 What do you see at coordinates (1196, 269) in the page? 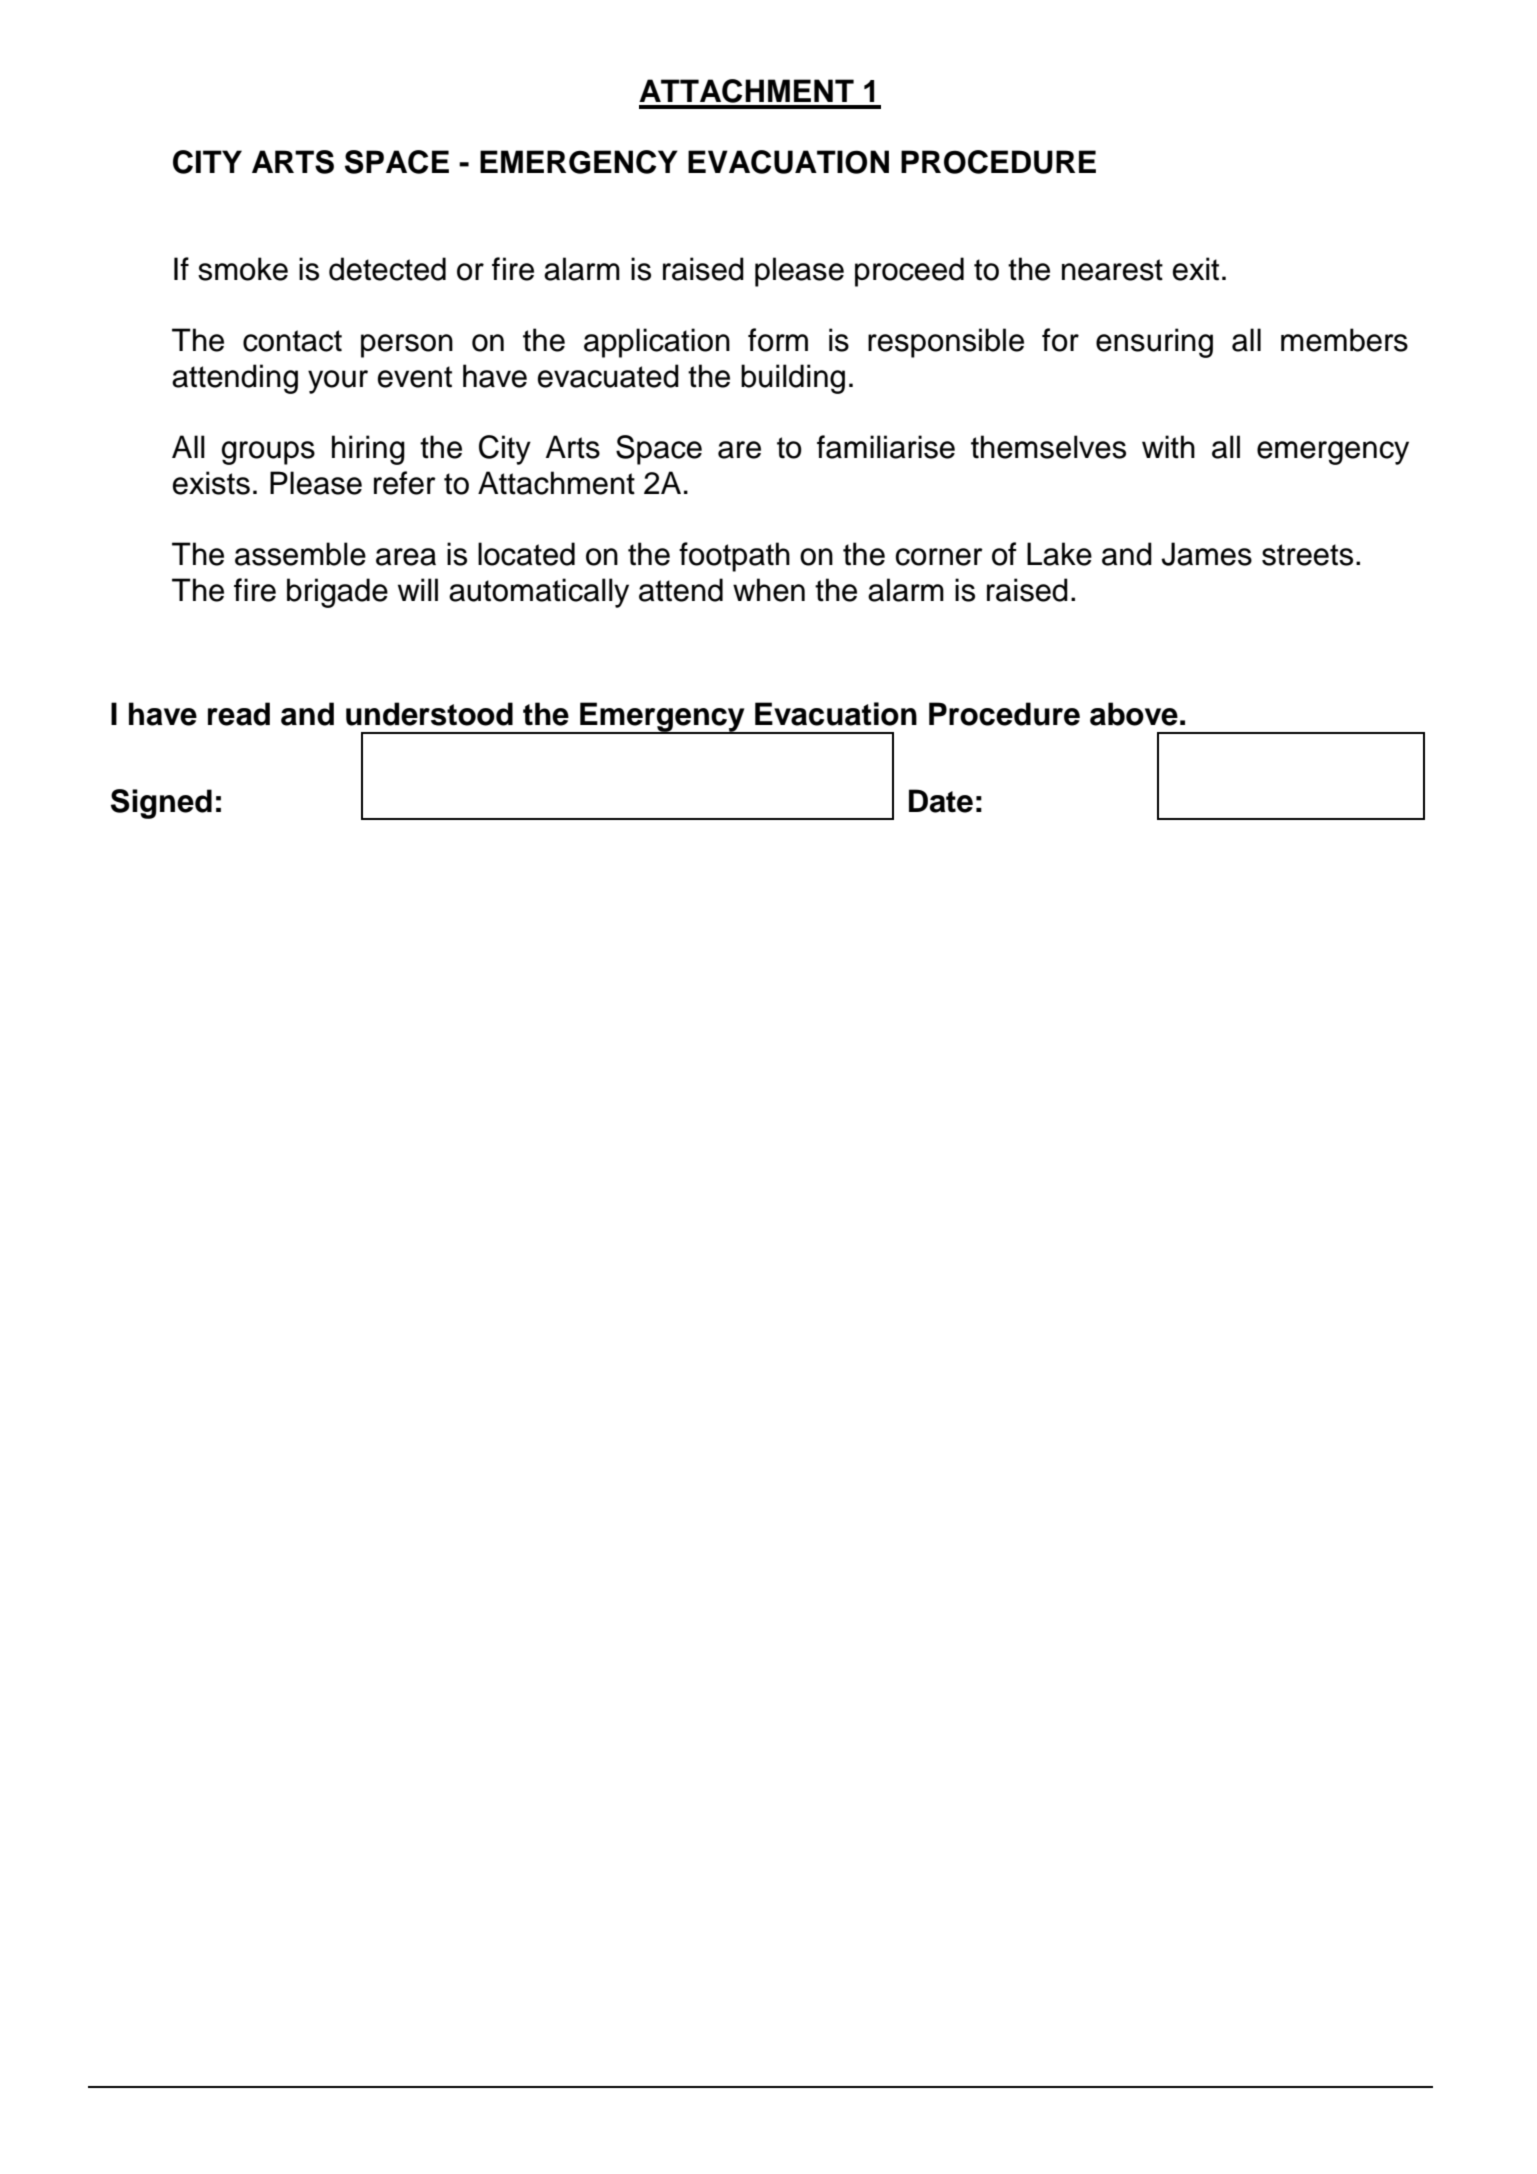
I see `exit` at bounding box center [1196, 269].
